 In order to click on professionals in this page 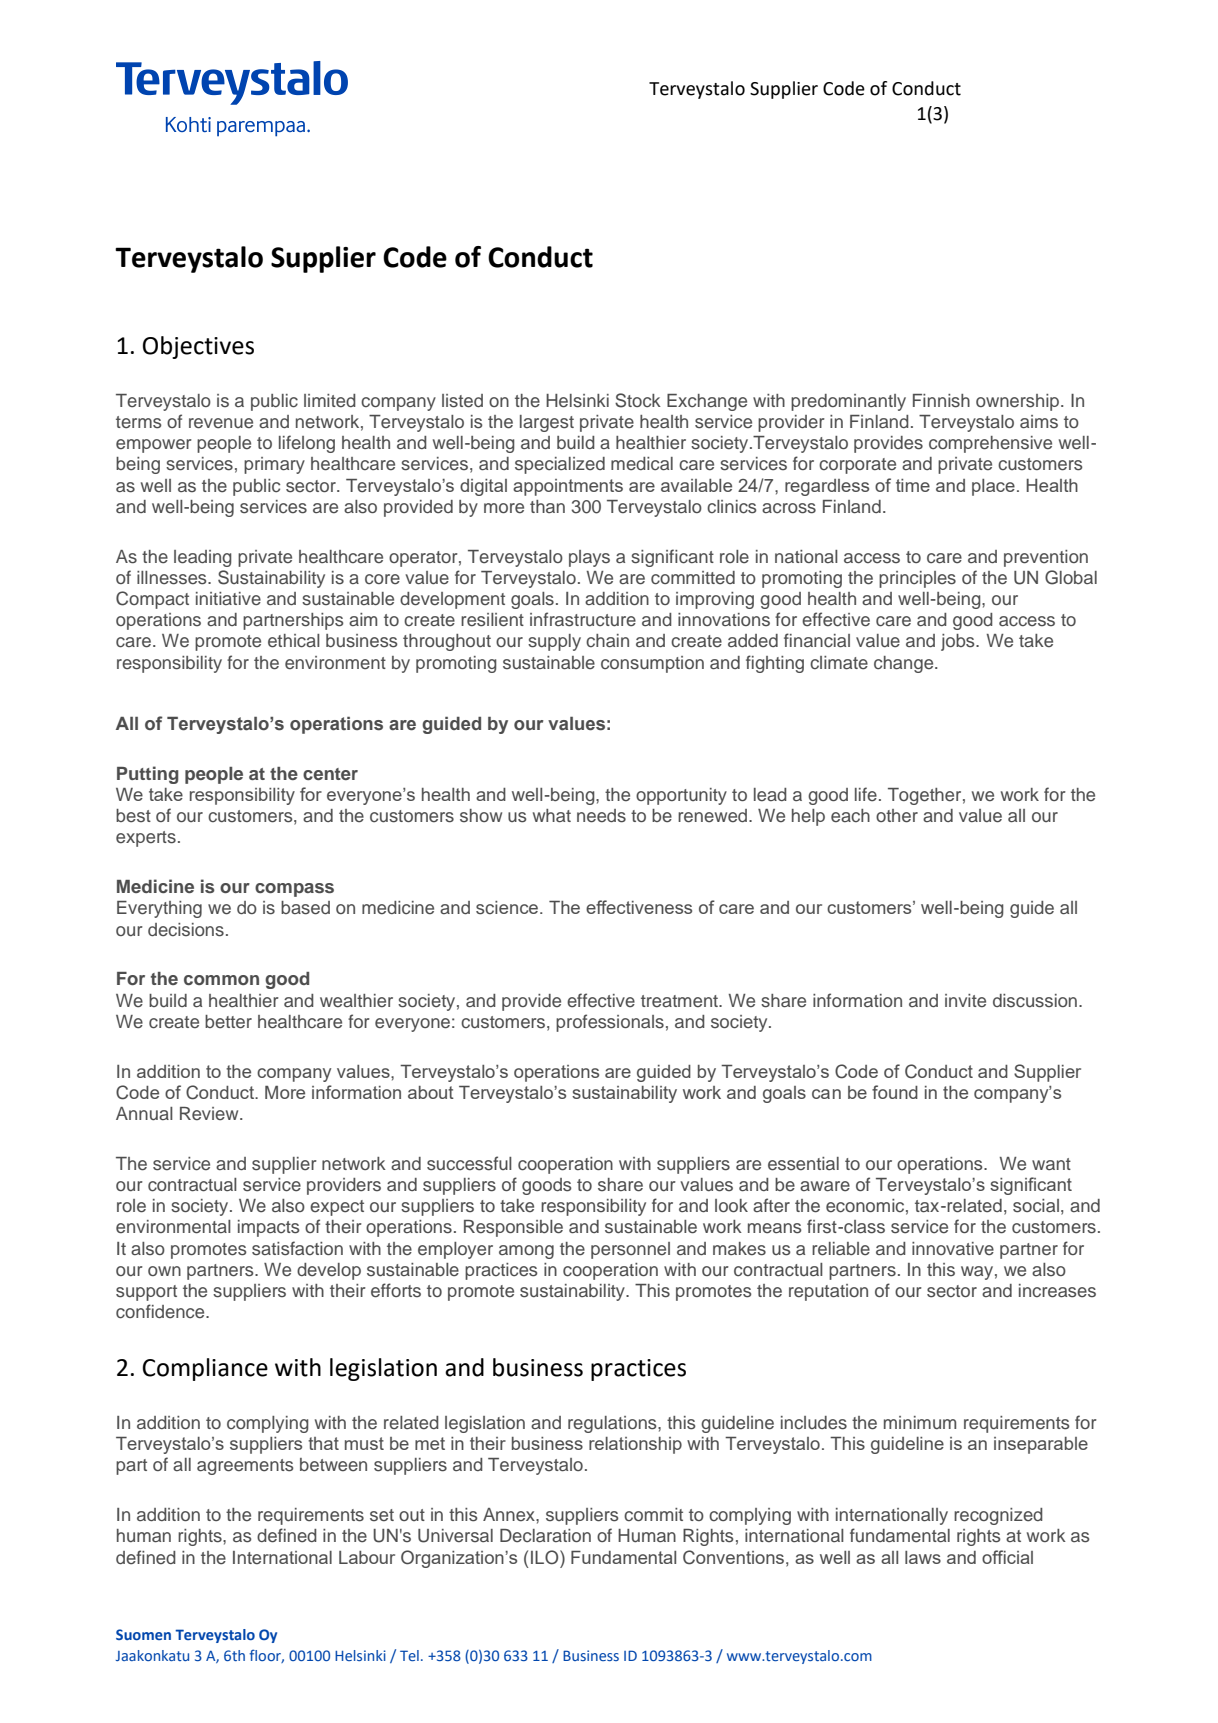, I will do `click(610, 1023)`.
